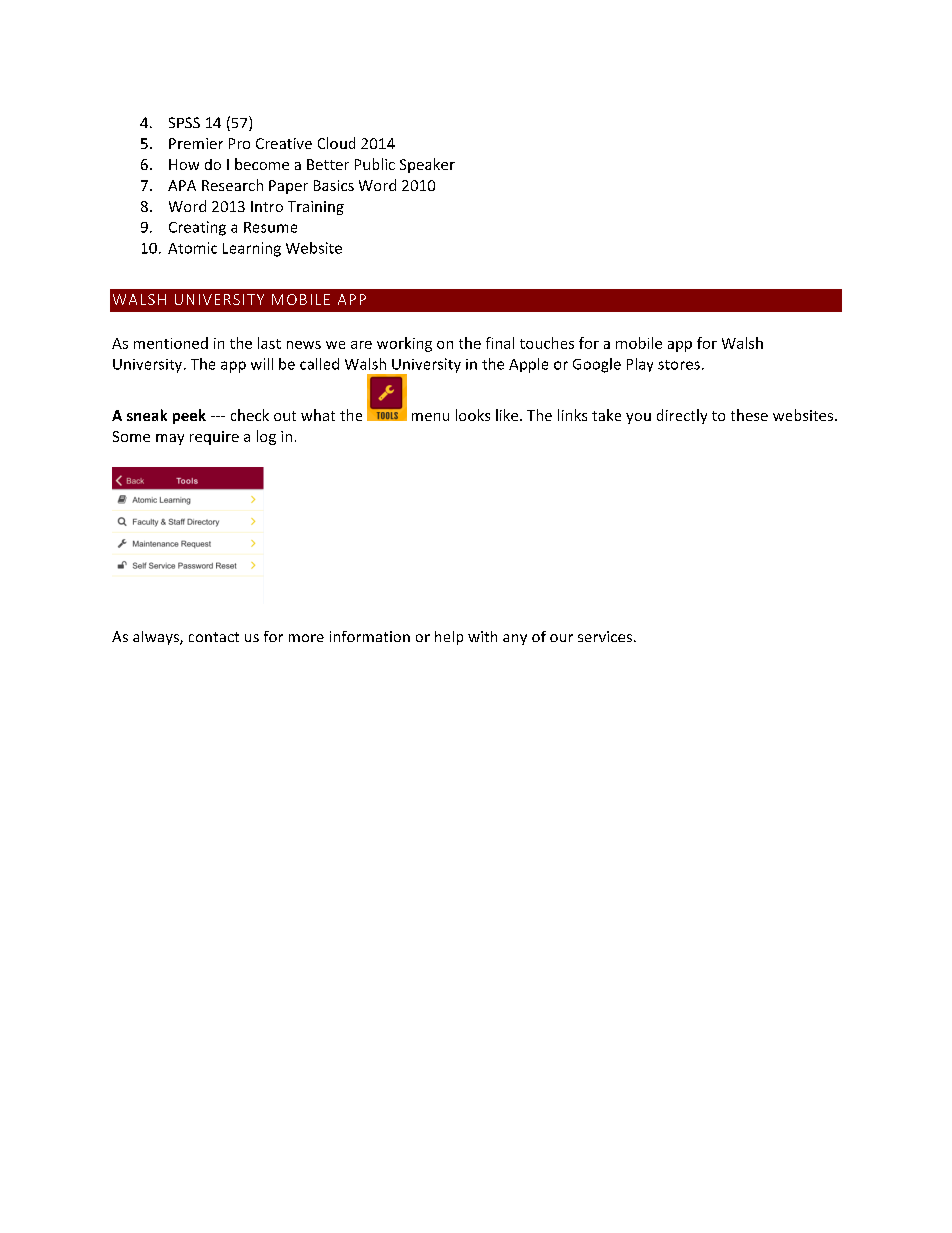 Image resolution: width=952 pixels, height=1233 pixels. What do you see at coordinates (638, 418) in the page?
I see `you` at bounding box center [638, 418].
